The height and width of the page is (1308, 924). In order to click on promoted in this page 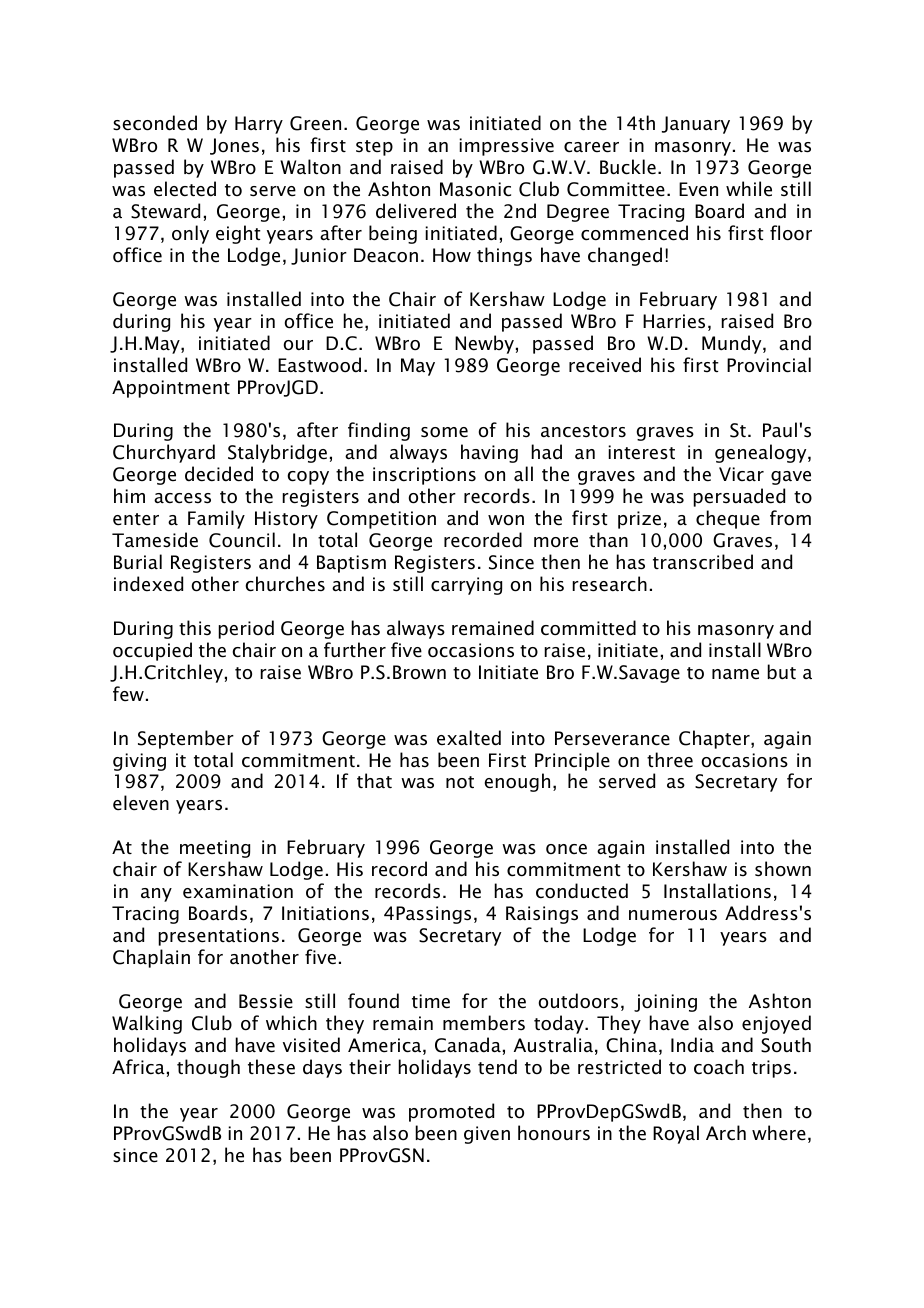, I will do `click(451, 1112)`.
